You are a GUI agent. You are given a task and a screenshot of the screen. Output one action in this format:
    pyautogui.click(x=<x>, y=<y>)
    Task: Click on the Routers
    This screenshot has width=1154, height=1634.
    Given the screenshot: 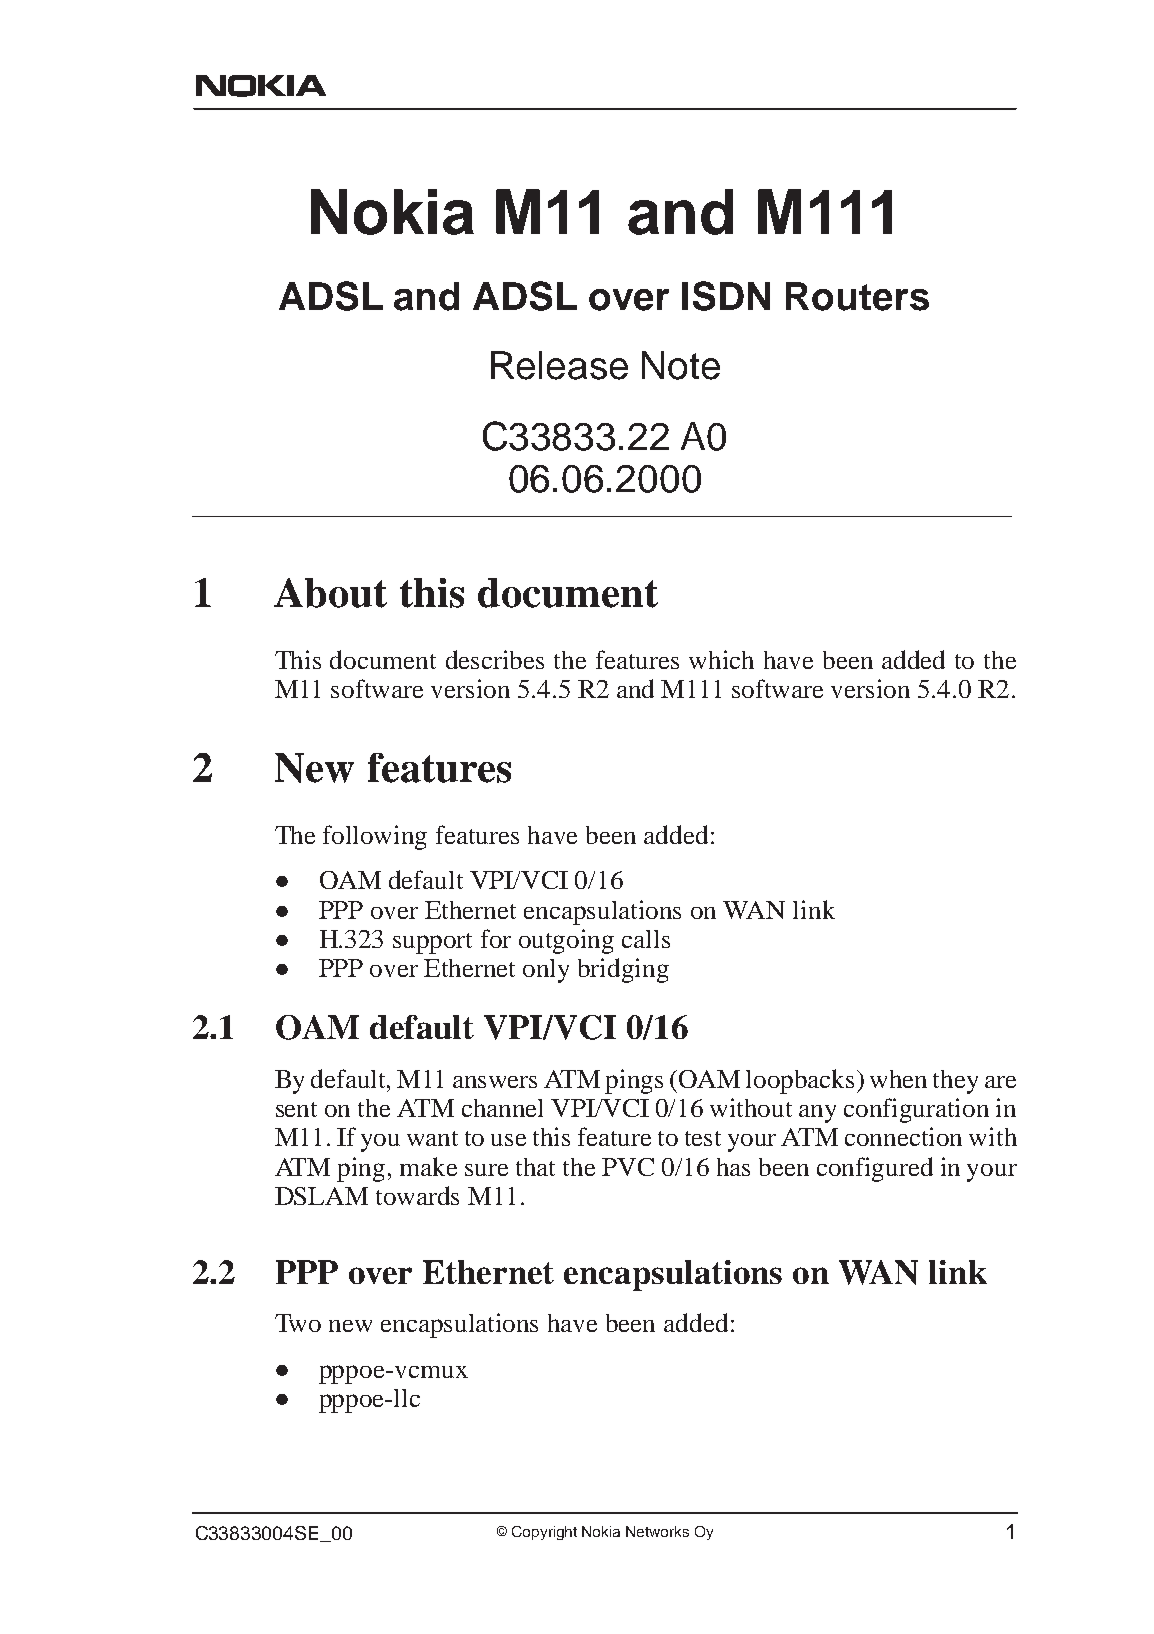 What is the action you would take?
    pyautogui.click(x=857, y=296)
